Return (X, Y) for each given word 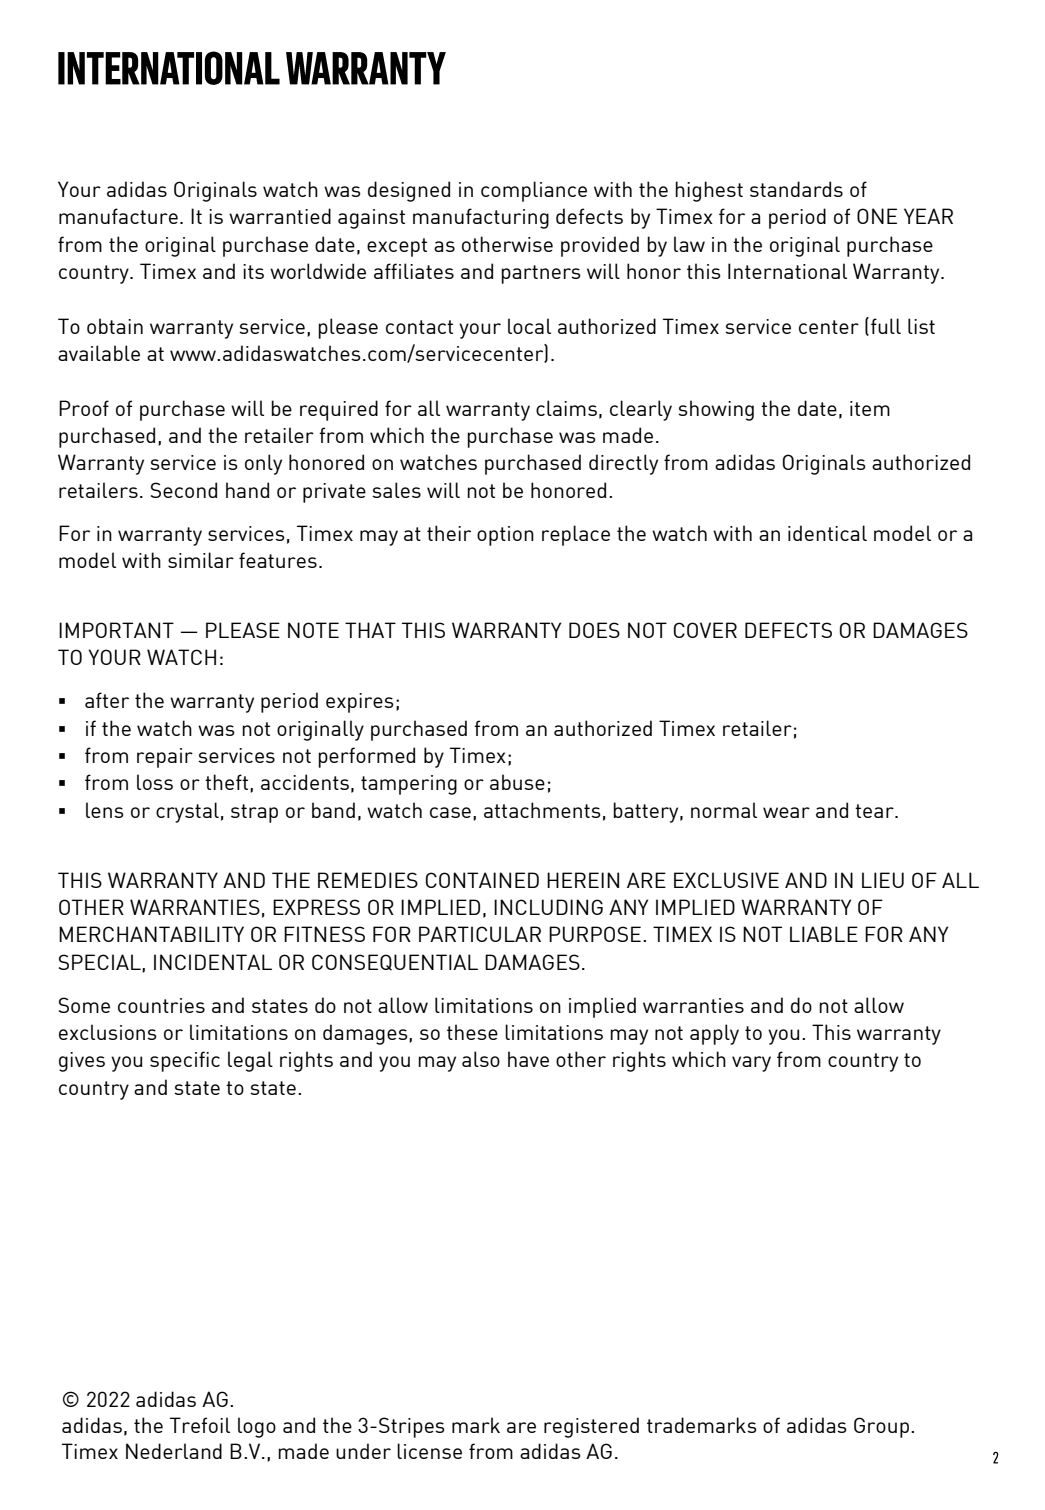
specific (185, 1061)
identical (827, 533)
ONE (877, 216)
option (505, 536)
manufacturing (481, 218)
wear (786, 812)
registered (591, 1427)
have (528, 1059)
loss (155, 782)
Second (184, 490)
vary (751, 1064)
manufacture (118, 216)
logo (257, 1427)
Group (881, 1427)
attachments (542, 810)
